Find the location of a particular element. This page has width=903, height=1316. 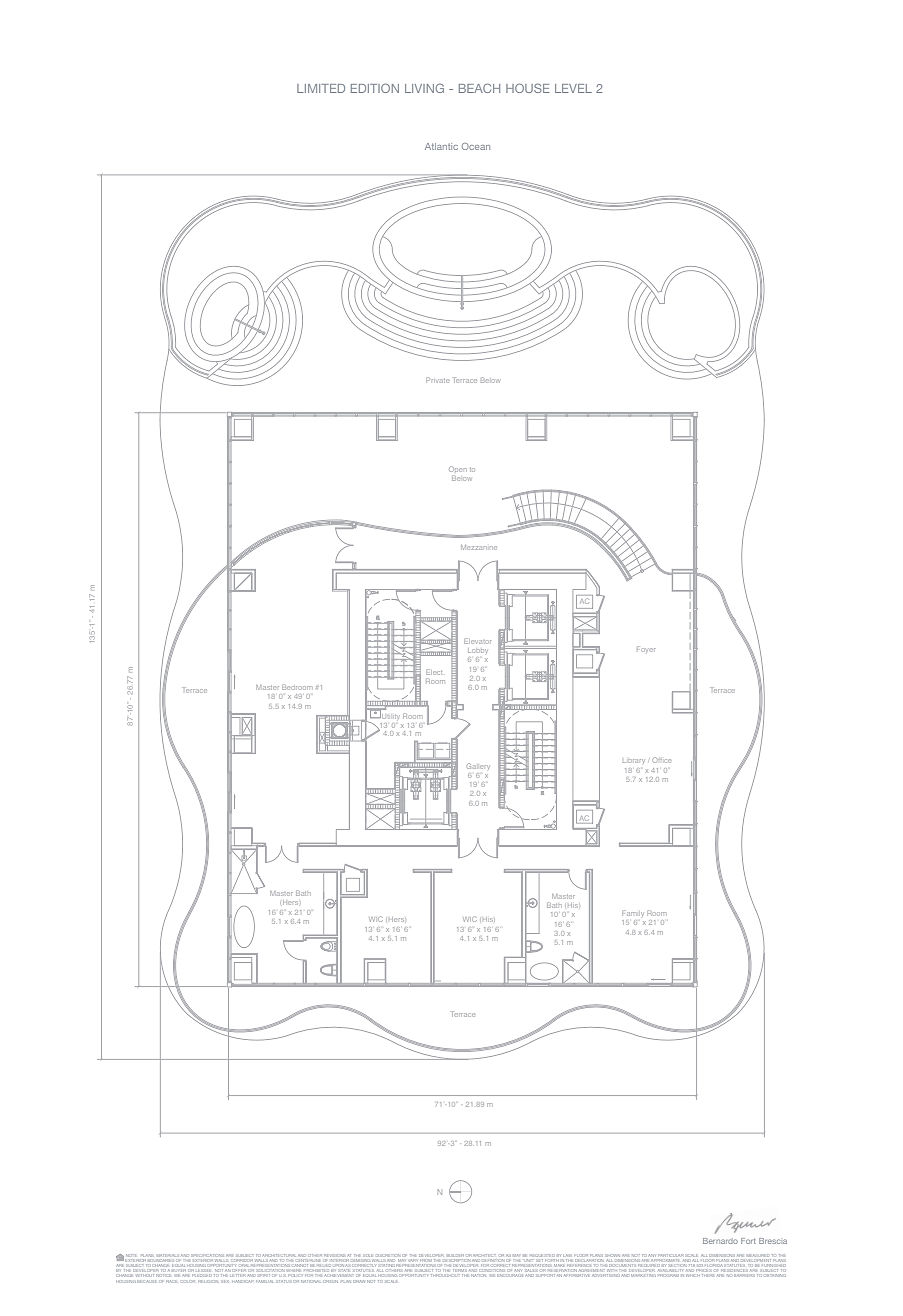

Lobby is located at coordinates (477, 651).
